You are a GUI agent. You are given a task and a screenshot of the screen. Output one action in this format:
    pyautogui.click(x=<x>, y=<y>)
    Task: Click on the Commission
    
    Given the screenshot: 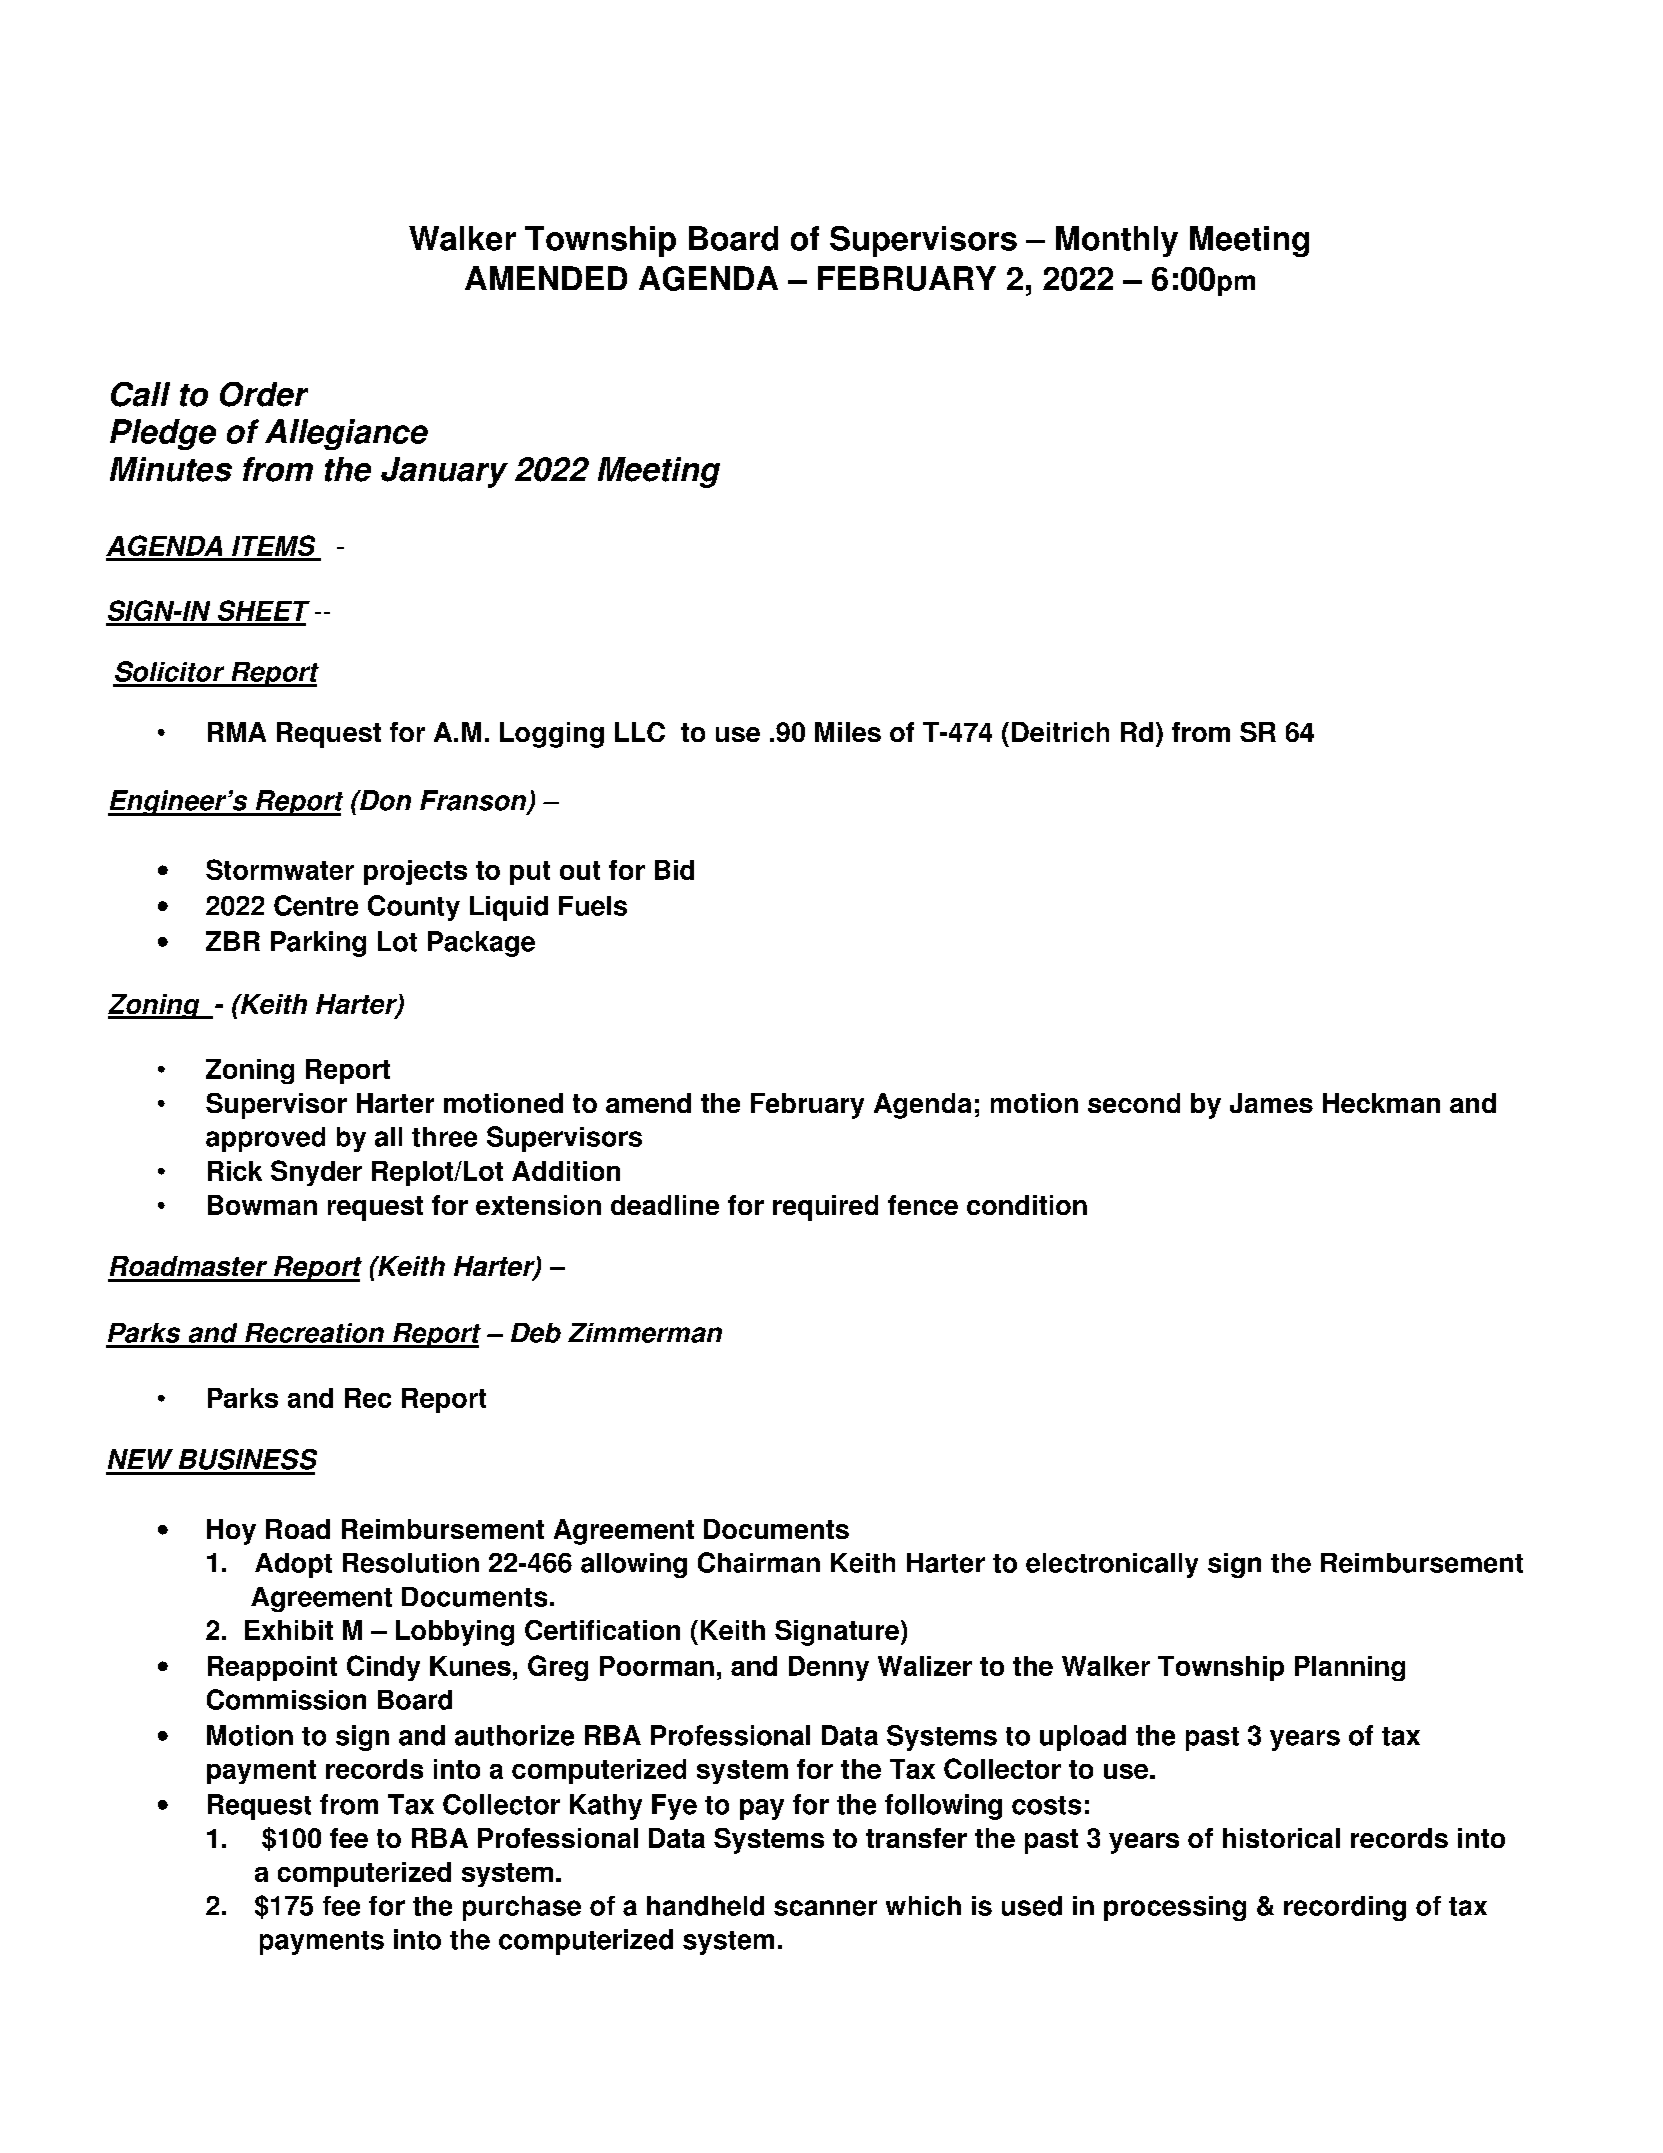 What is the action you would take?
    pyautogui.click(x=286, y=1699)
